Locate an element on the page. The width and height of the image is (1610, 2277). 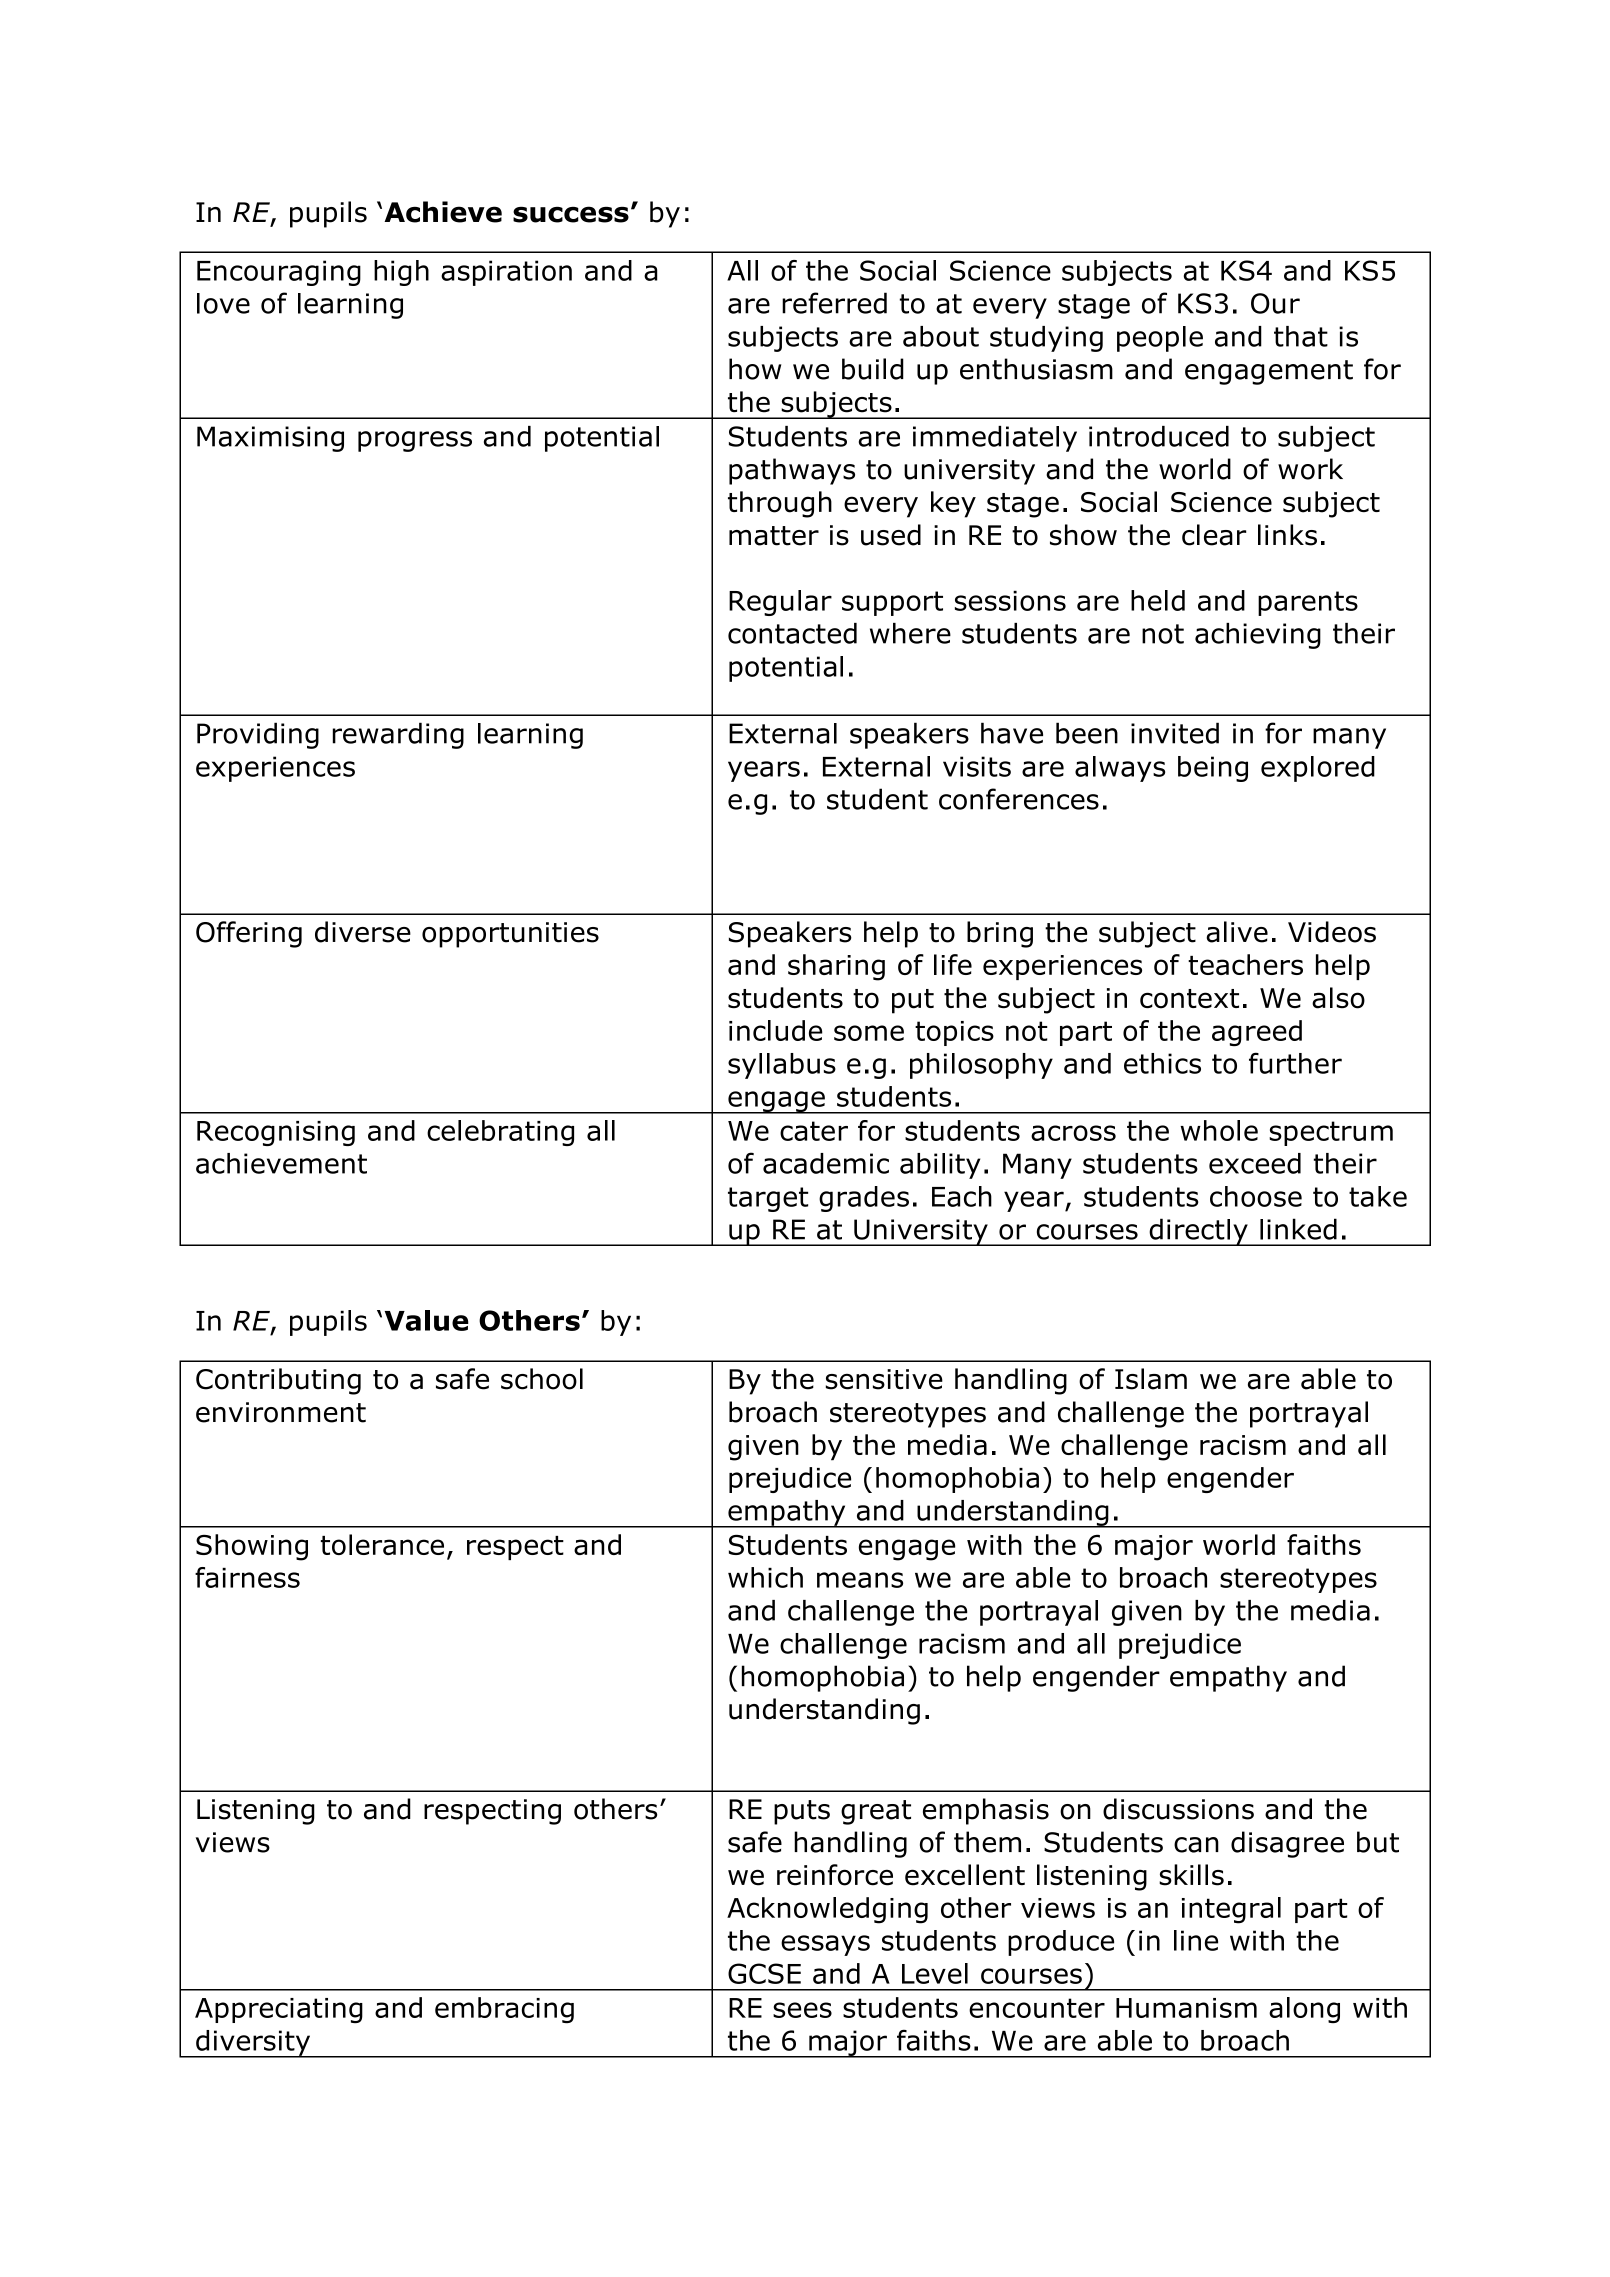
high is located at coordinates (401, 273).
